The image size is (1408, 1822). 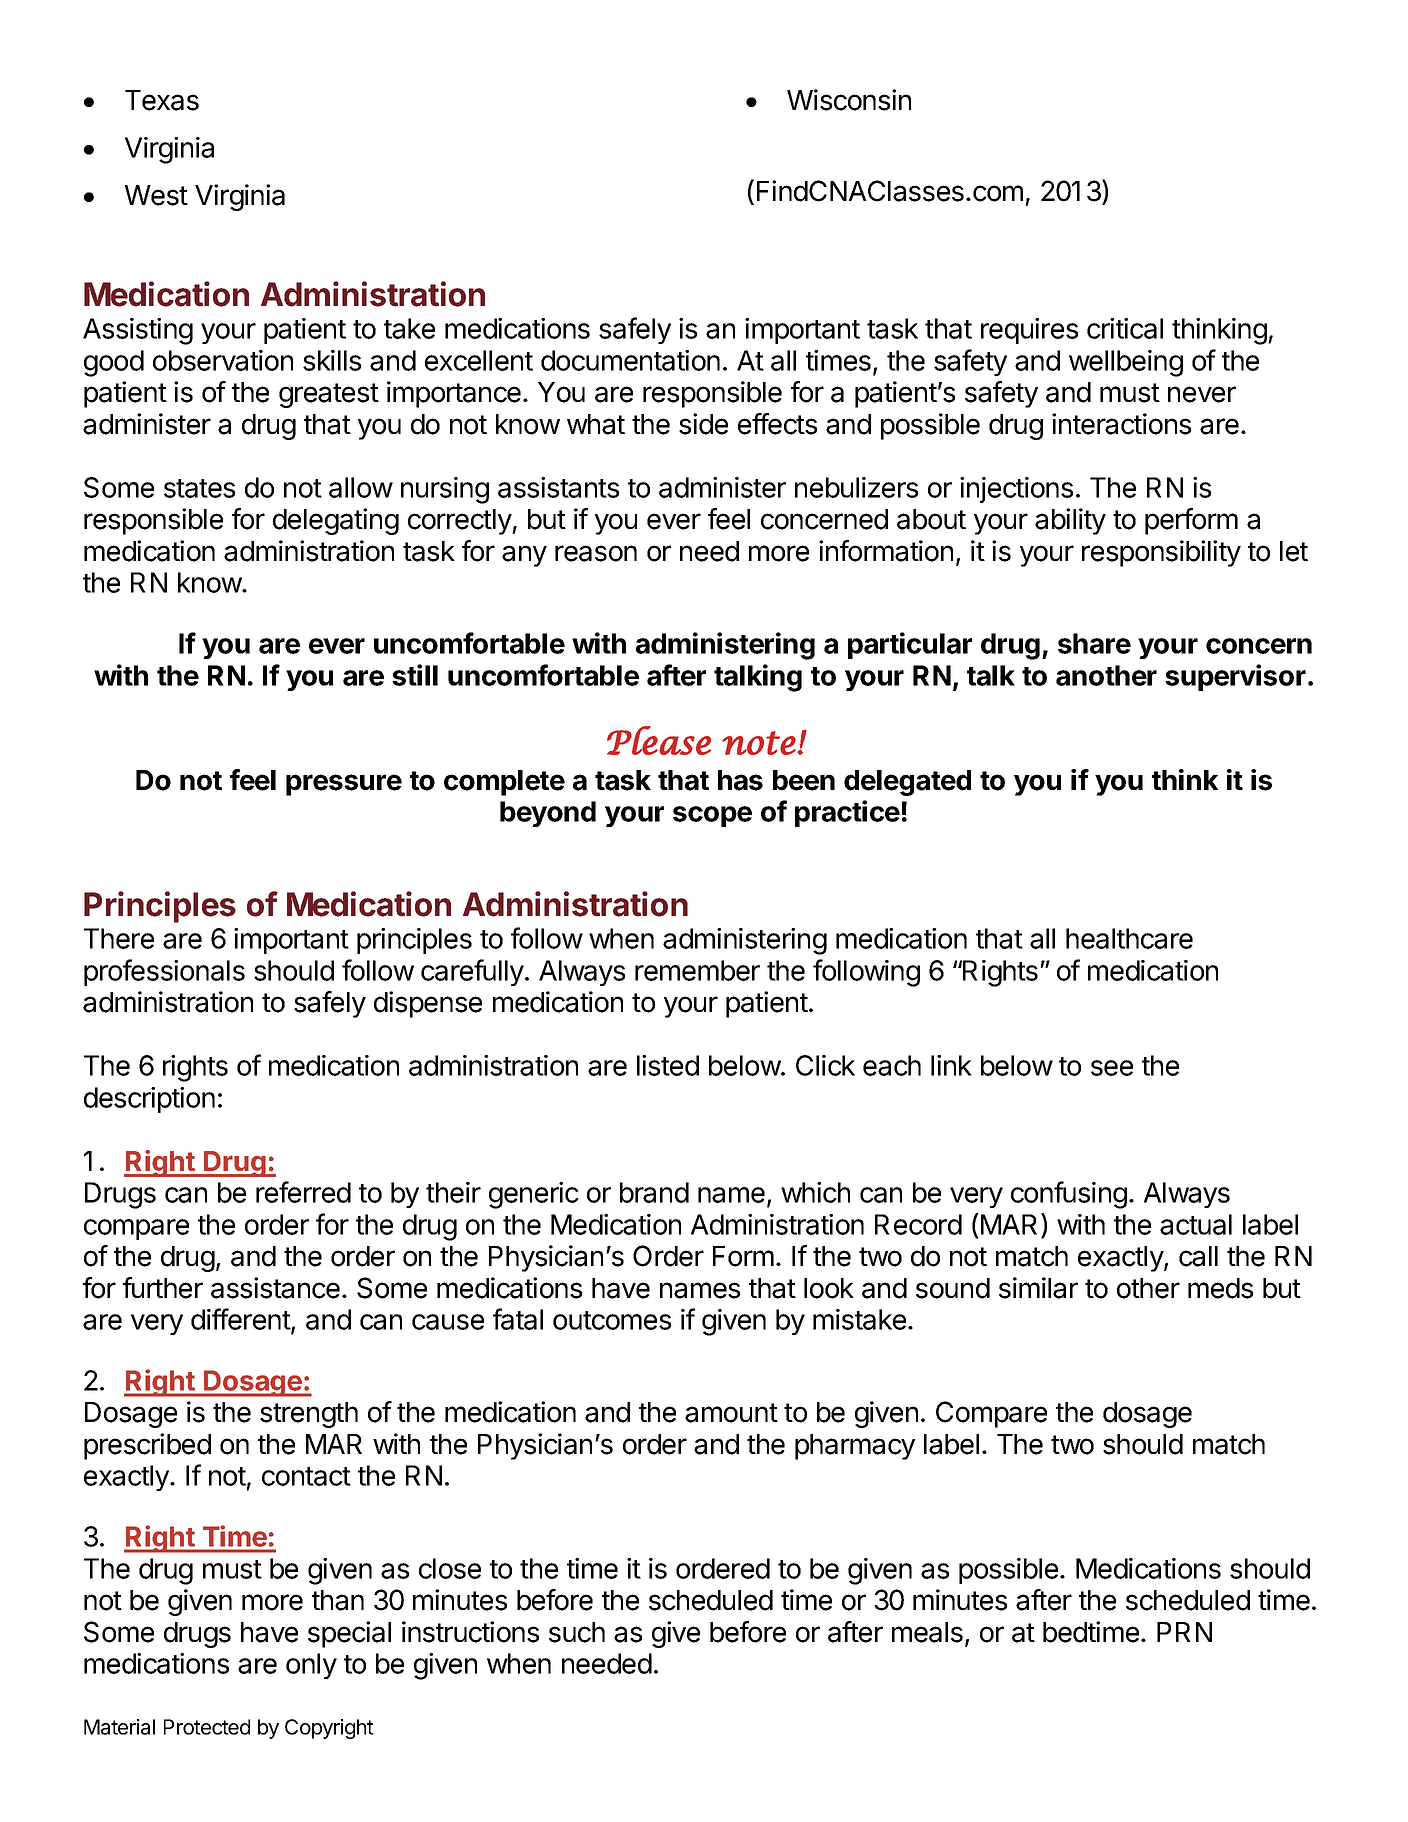 What do you see at coordinates (577, 1632) in the image?
I see `such` at bounding box center [577, 1632].
